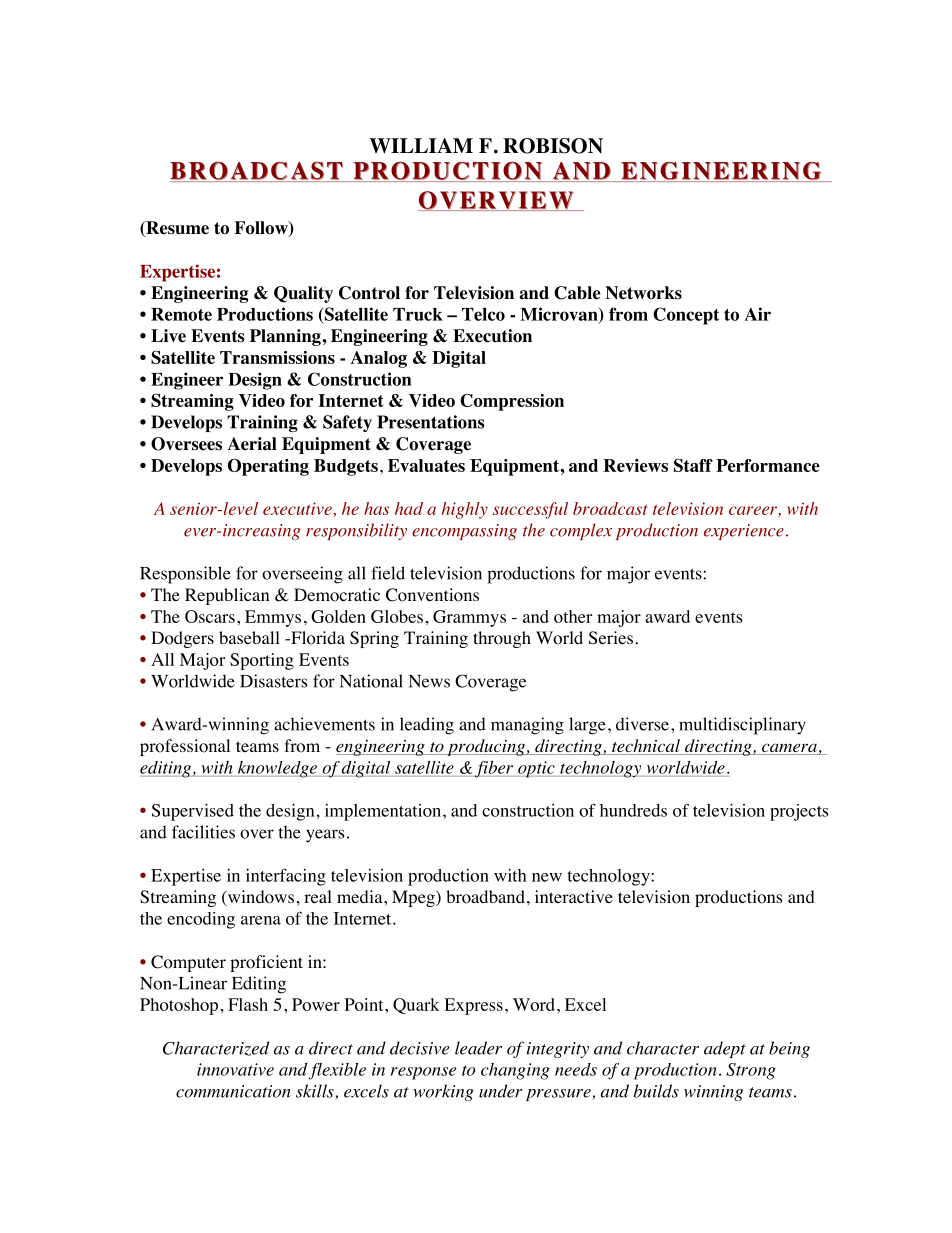  What do you see at coordinates (643, 293) in the screenshot?
I see `Networks` at bounding box center [643, 293].
